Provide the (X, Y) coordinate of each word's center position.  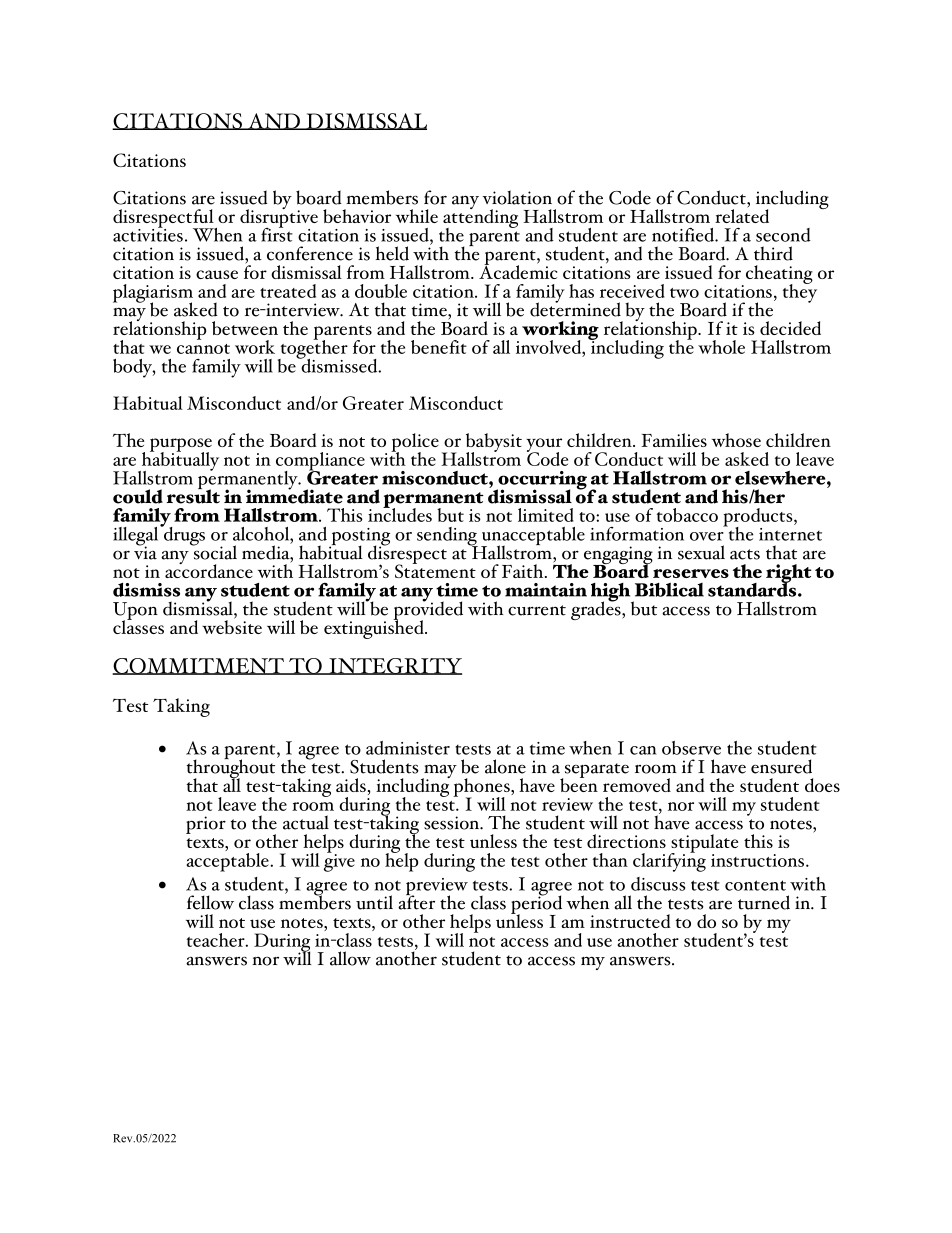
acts (745, 554)
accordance (209, 570)
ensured (781, 766)
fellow (210, 902)
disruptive (279, 218)
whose (736, 440)
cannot (203, 349)
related (742, 215)
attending (480, 218)
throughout (232, 769)
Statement (435, 570)
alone (505, 766)
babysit (494, 444)
